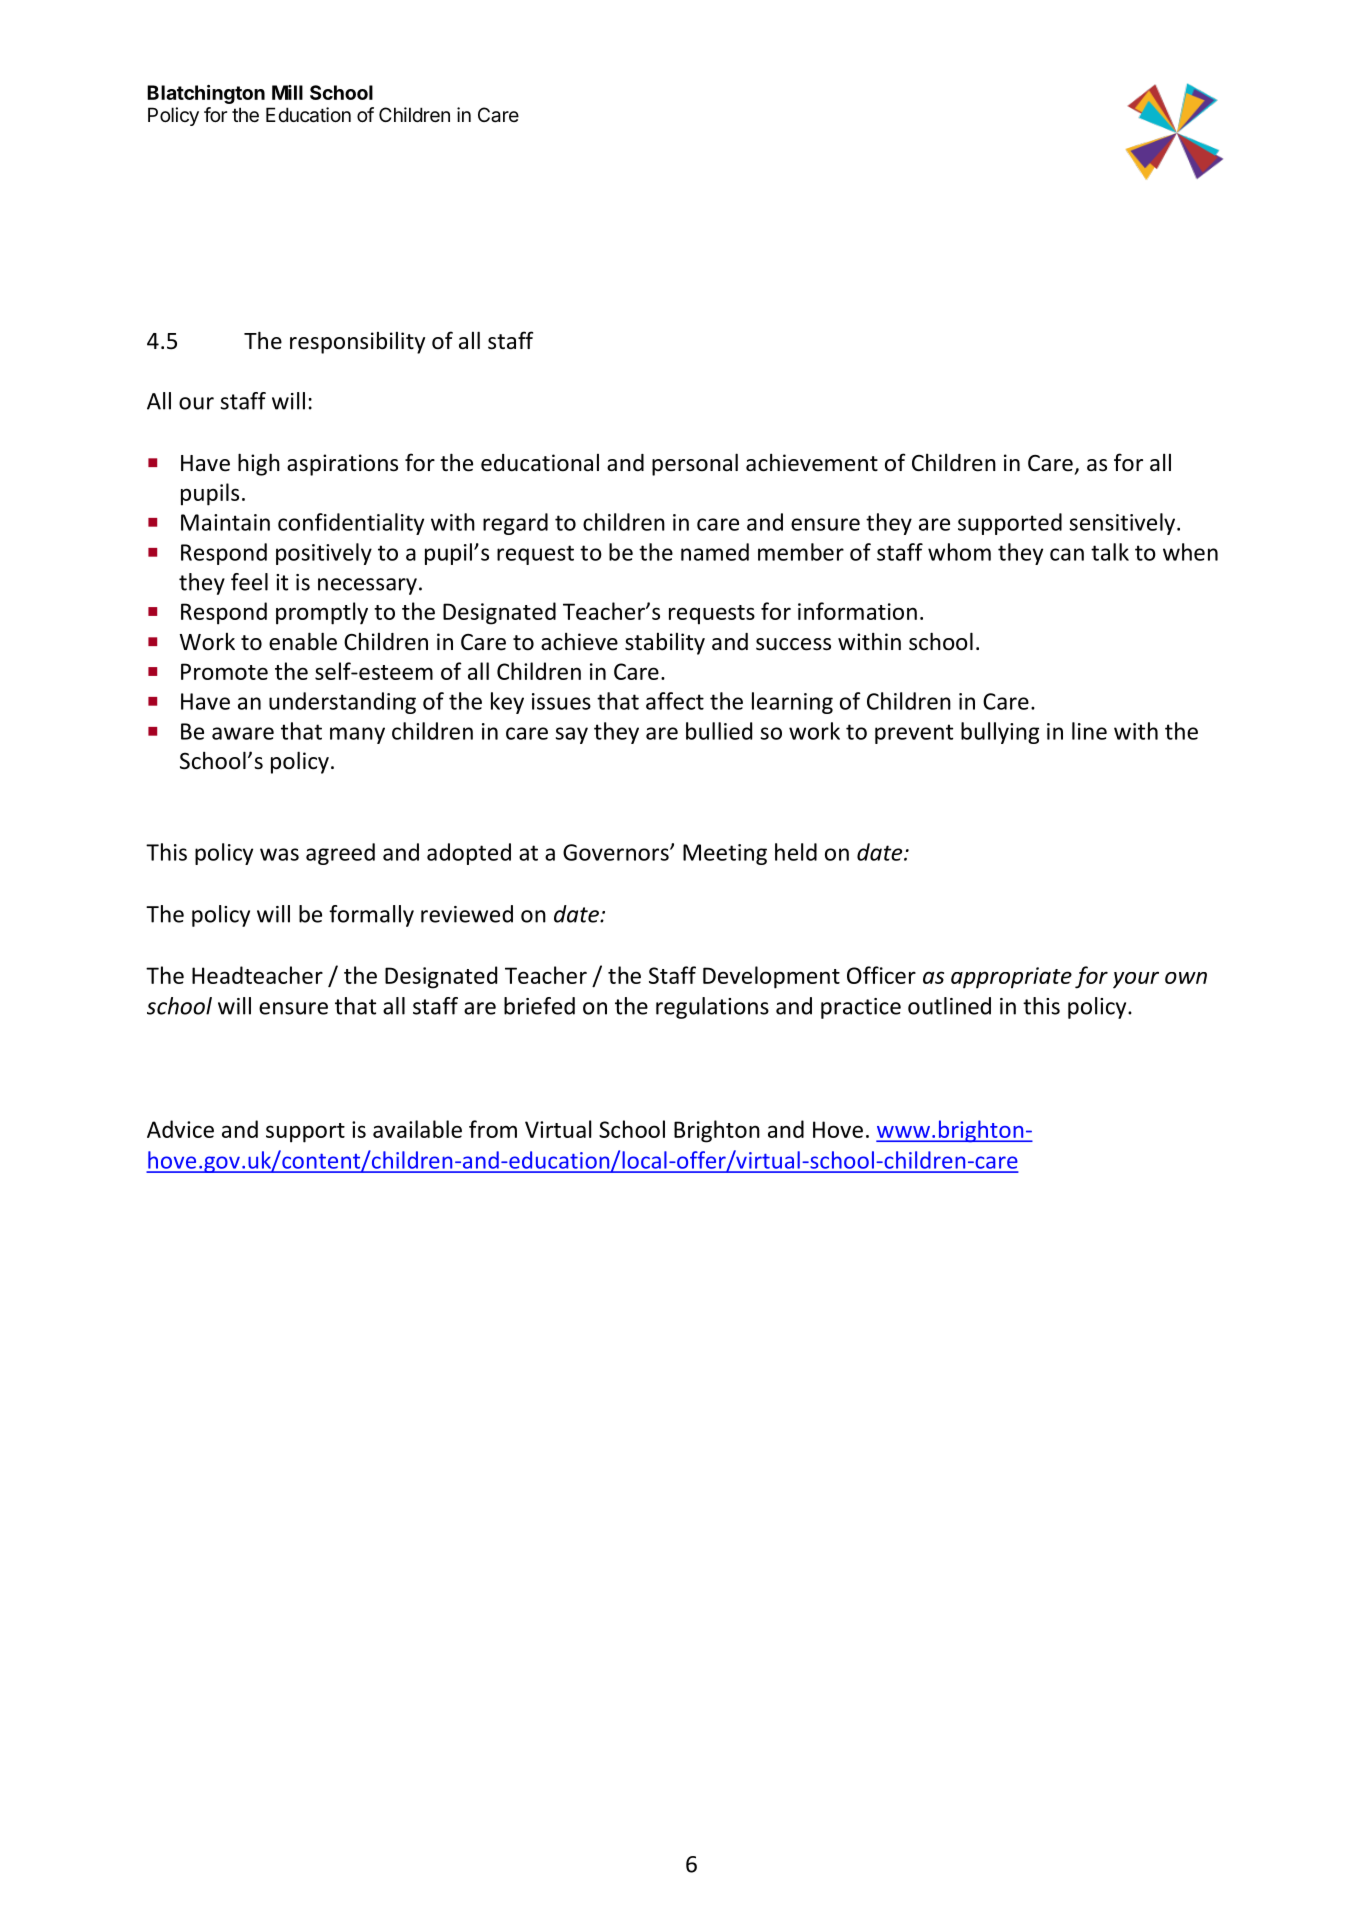 This screenshot has height=1931, width=1366. Describe the element at coordinates (719, 731) in the screenshot. I see `bullied` at that location.
